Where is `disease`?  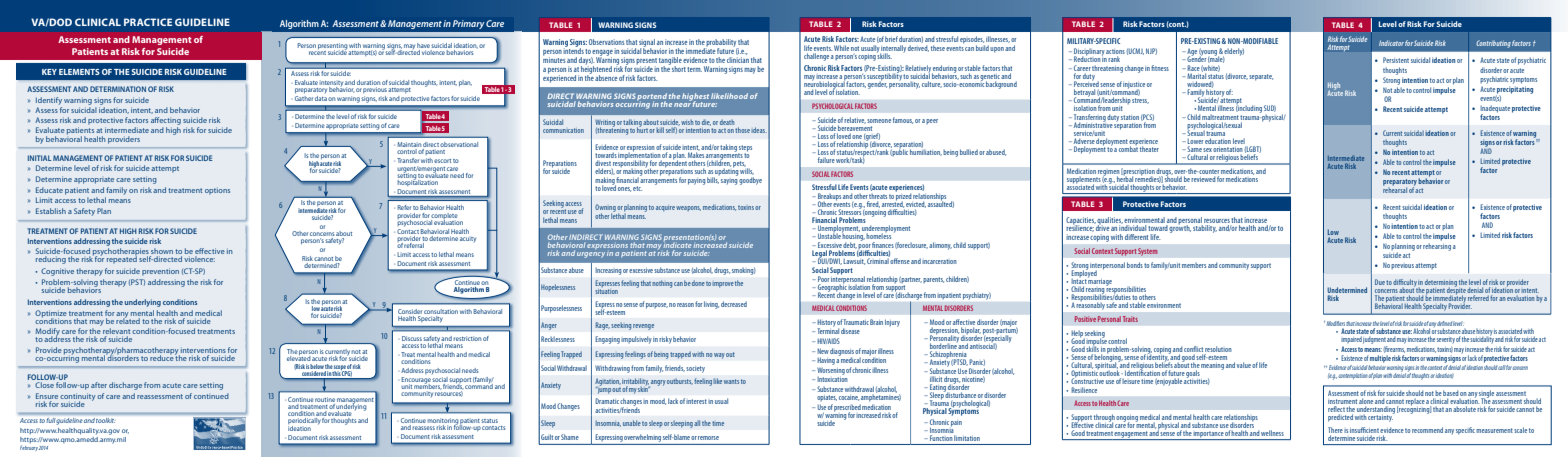
disease is located at coordinates (850, 331).
